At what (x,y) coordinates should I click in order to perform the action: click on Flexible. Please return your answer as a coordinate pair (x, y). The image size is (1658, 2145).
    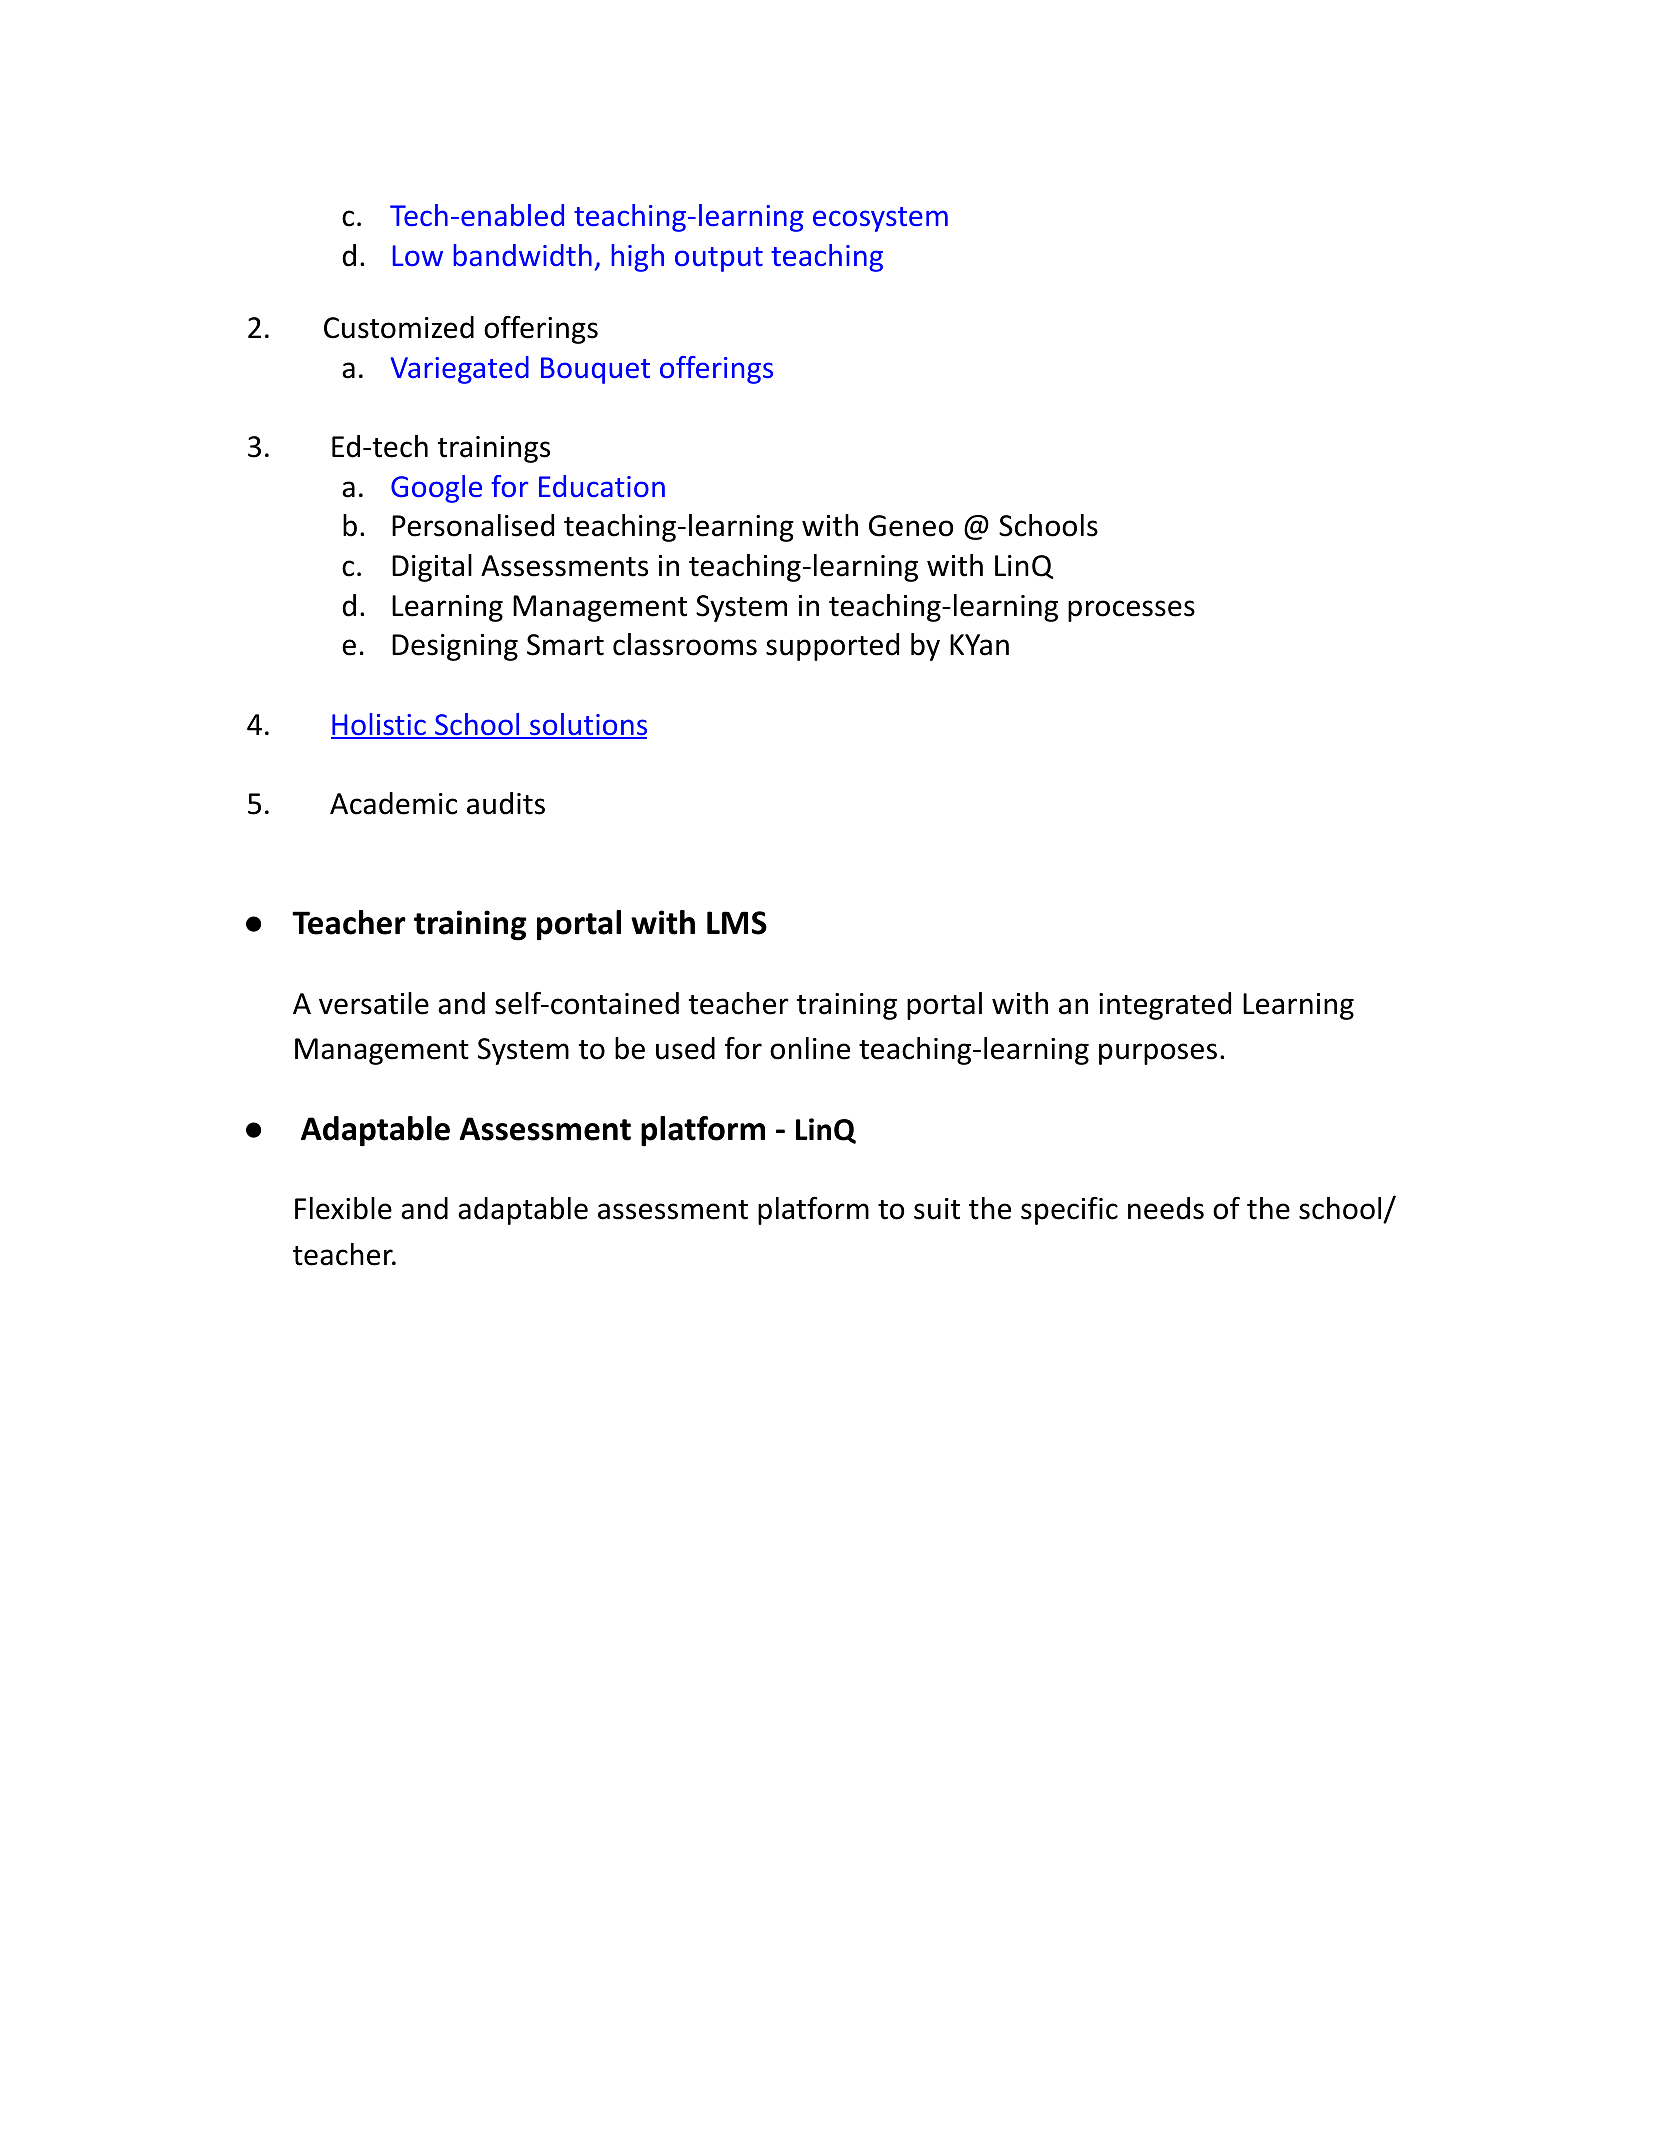
    Looking at the image, I should click on (343, 1208).
